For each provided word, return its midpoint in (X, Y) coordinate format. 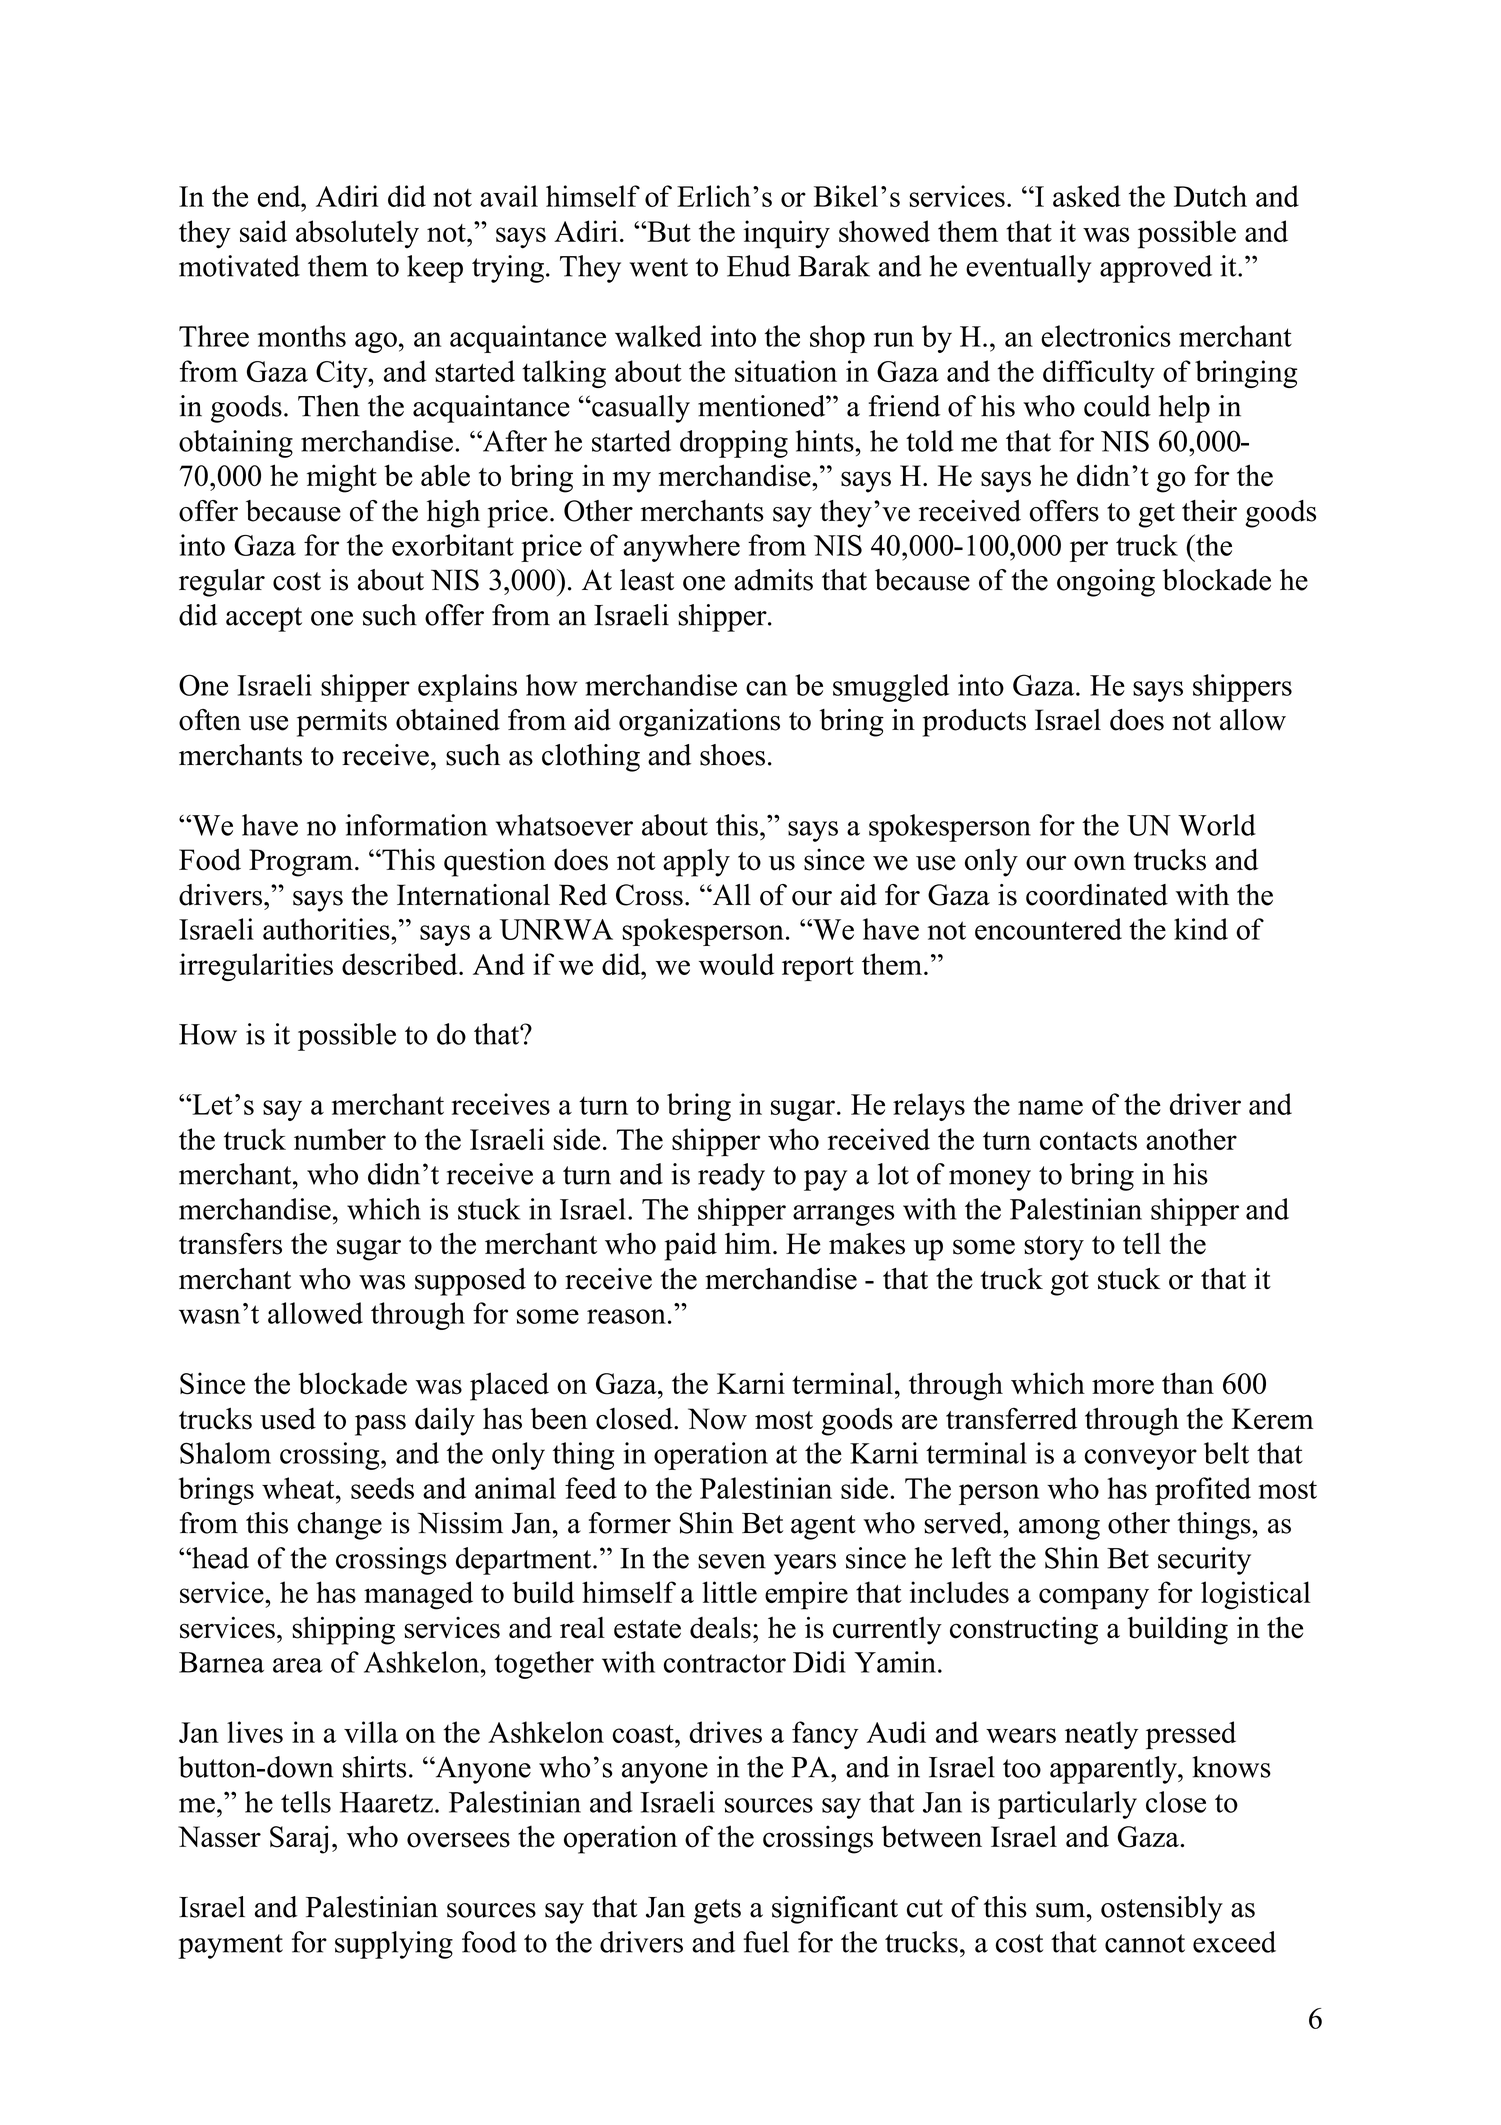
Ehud (759, 266)
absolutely (357, 234)
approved (1156, 269)
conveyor (1140, 1459)
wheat (299, 1488)
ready (731, 1177)
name (1050, 1107)
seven (732, 1561)
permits (342, 723)
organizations (699, 723)
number (340, 1139)
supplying (394, 1945)
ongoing (1106, 583)
